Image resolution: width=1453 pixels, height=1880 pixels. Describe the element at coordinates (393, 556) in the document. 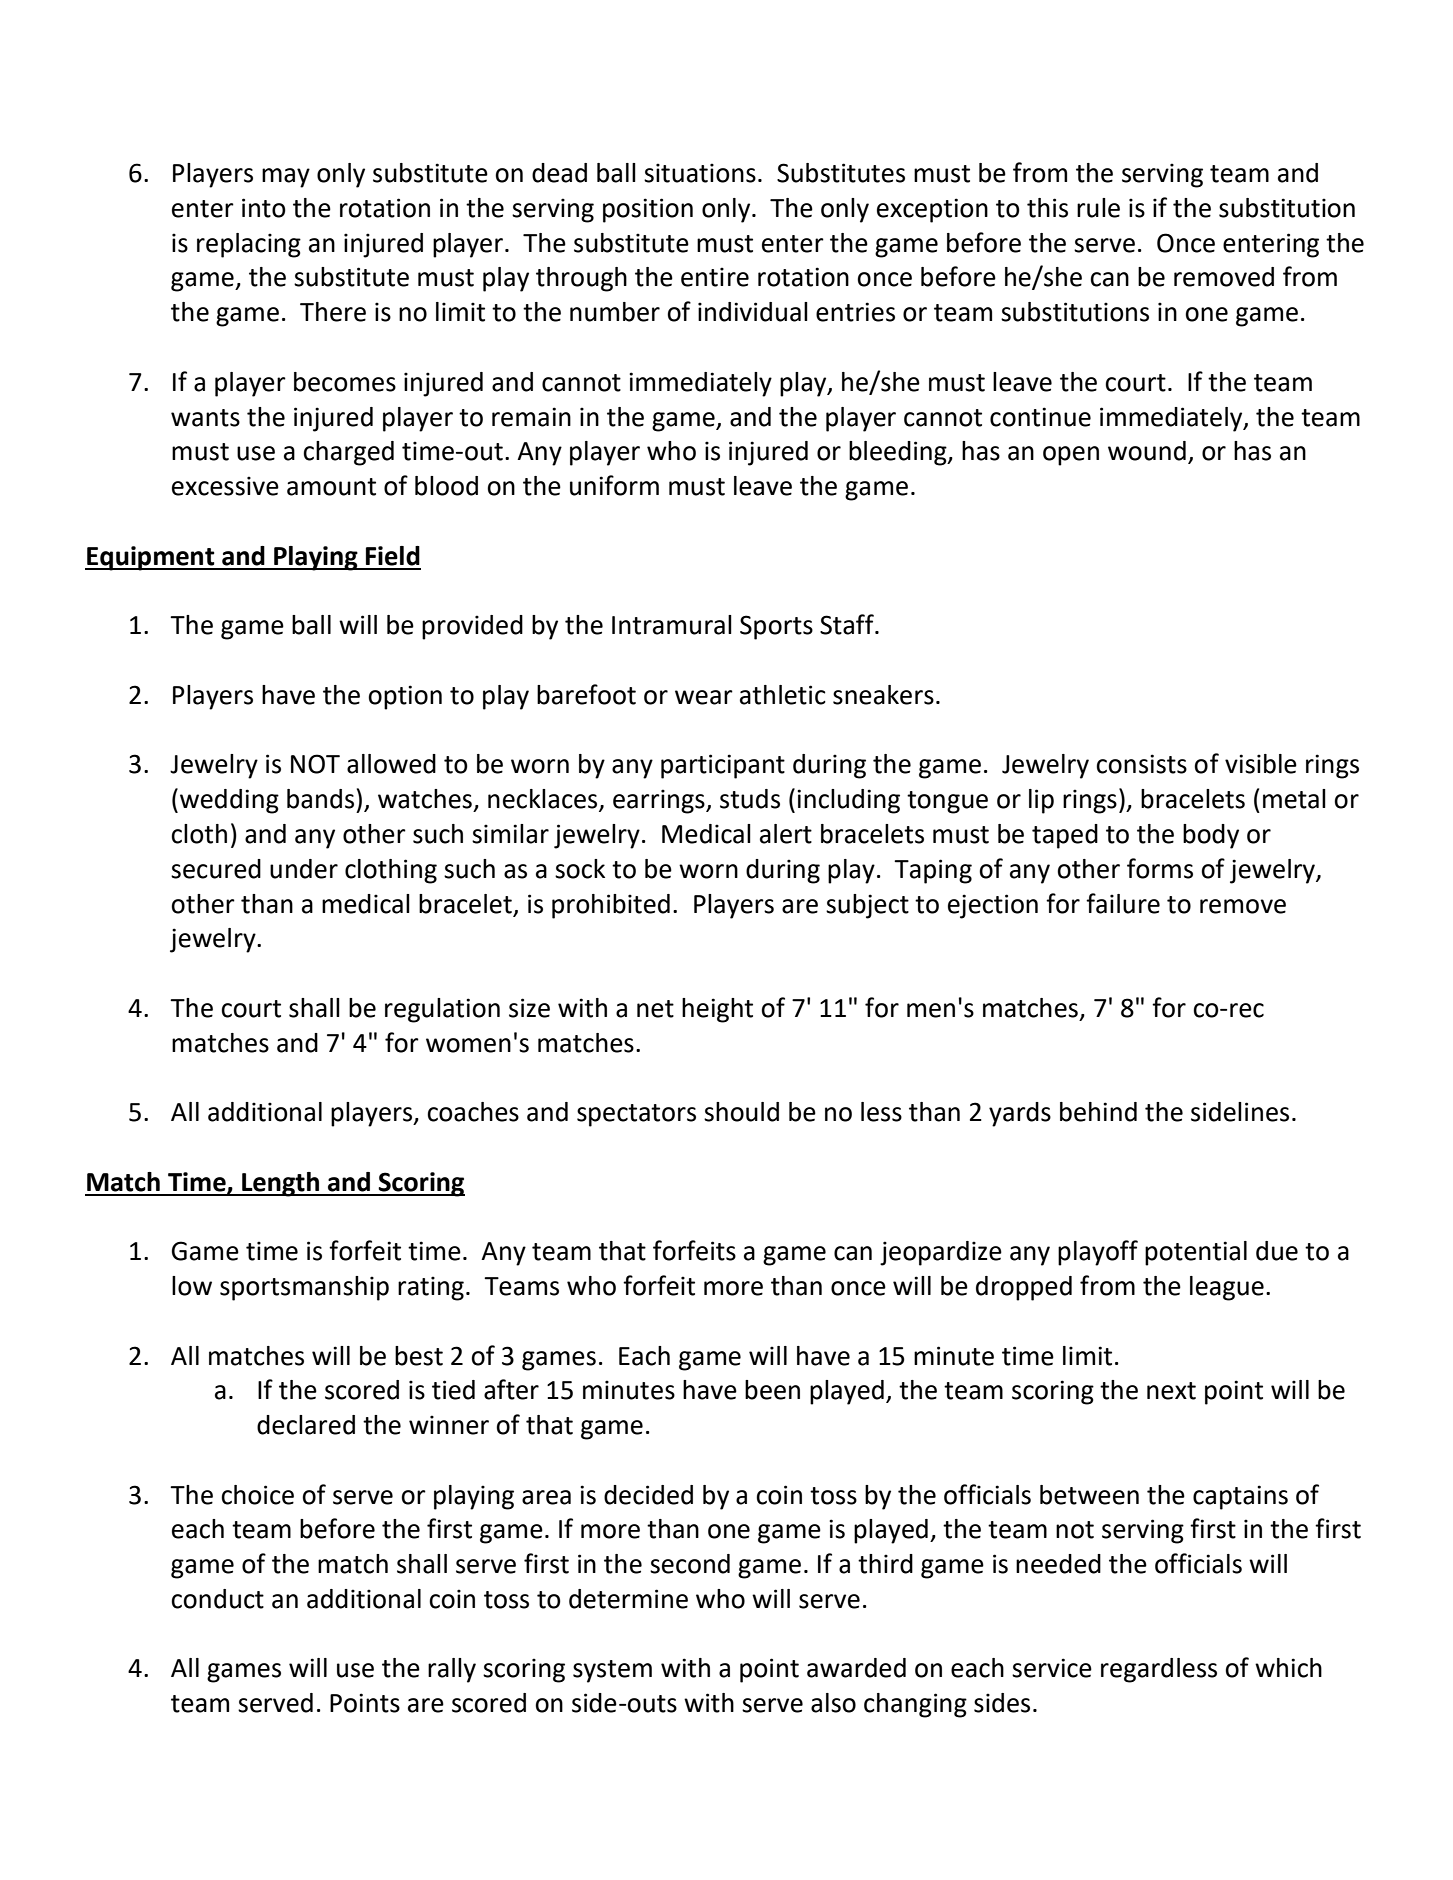

I see `Field` at that location.
